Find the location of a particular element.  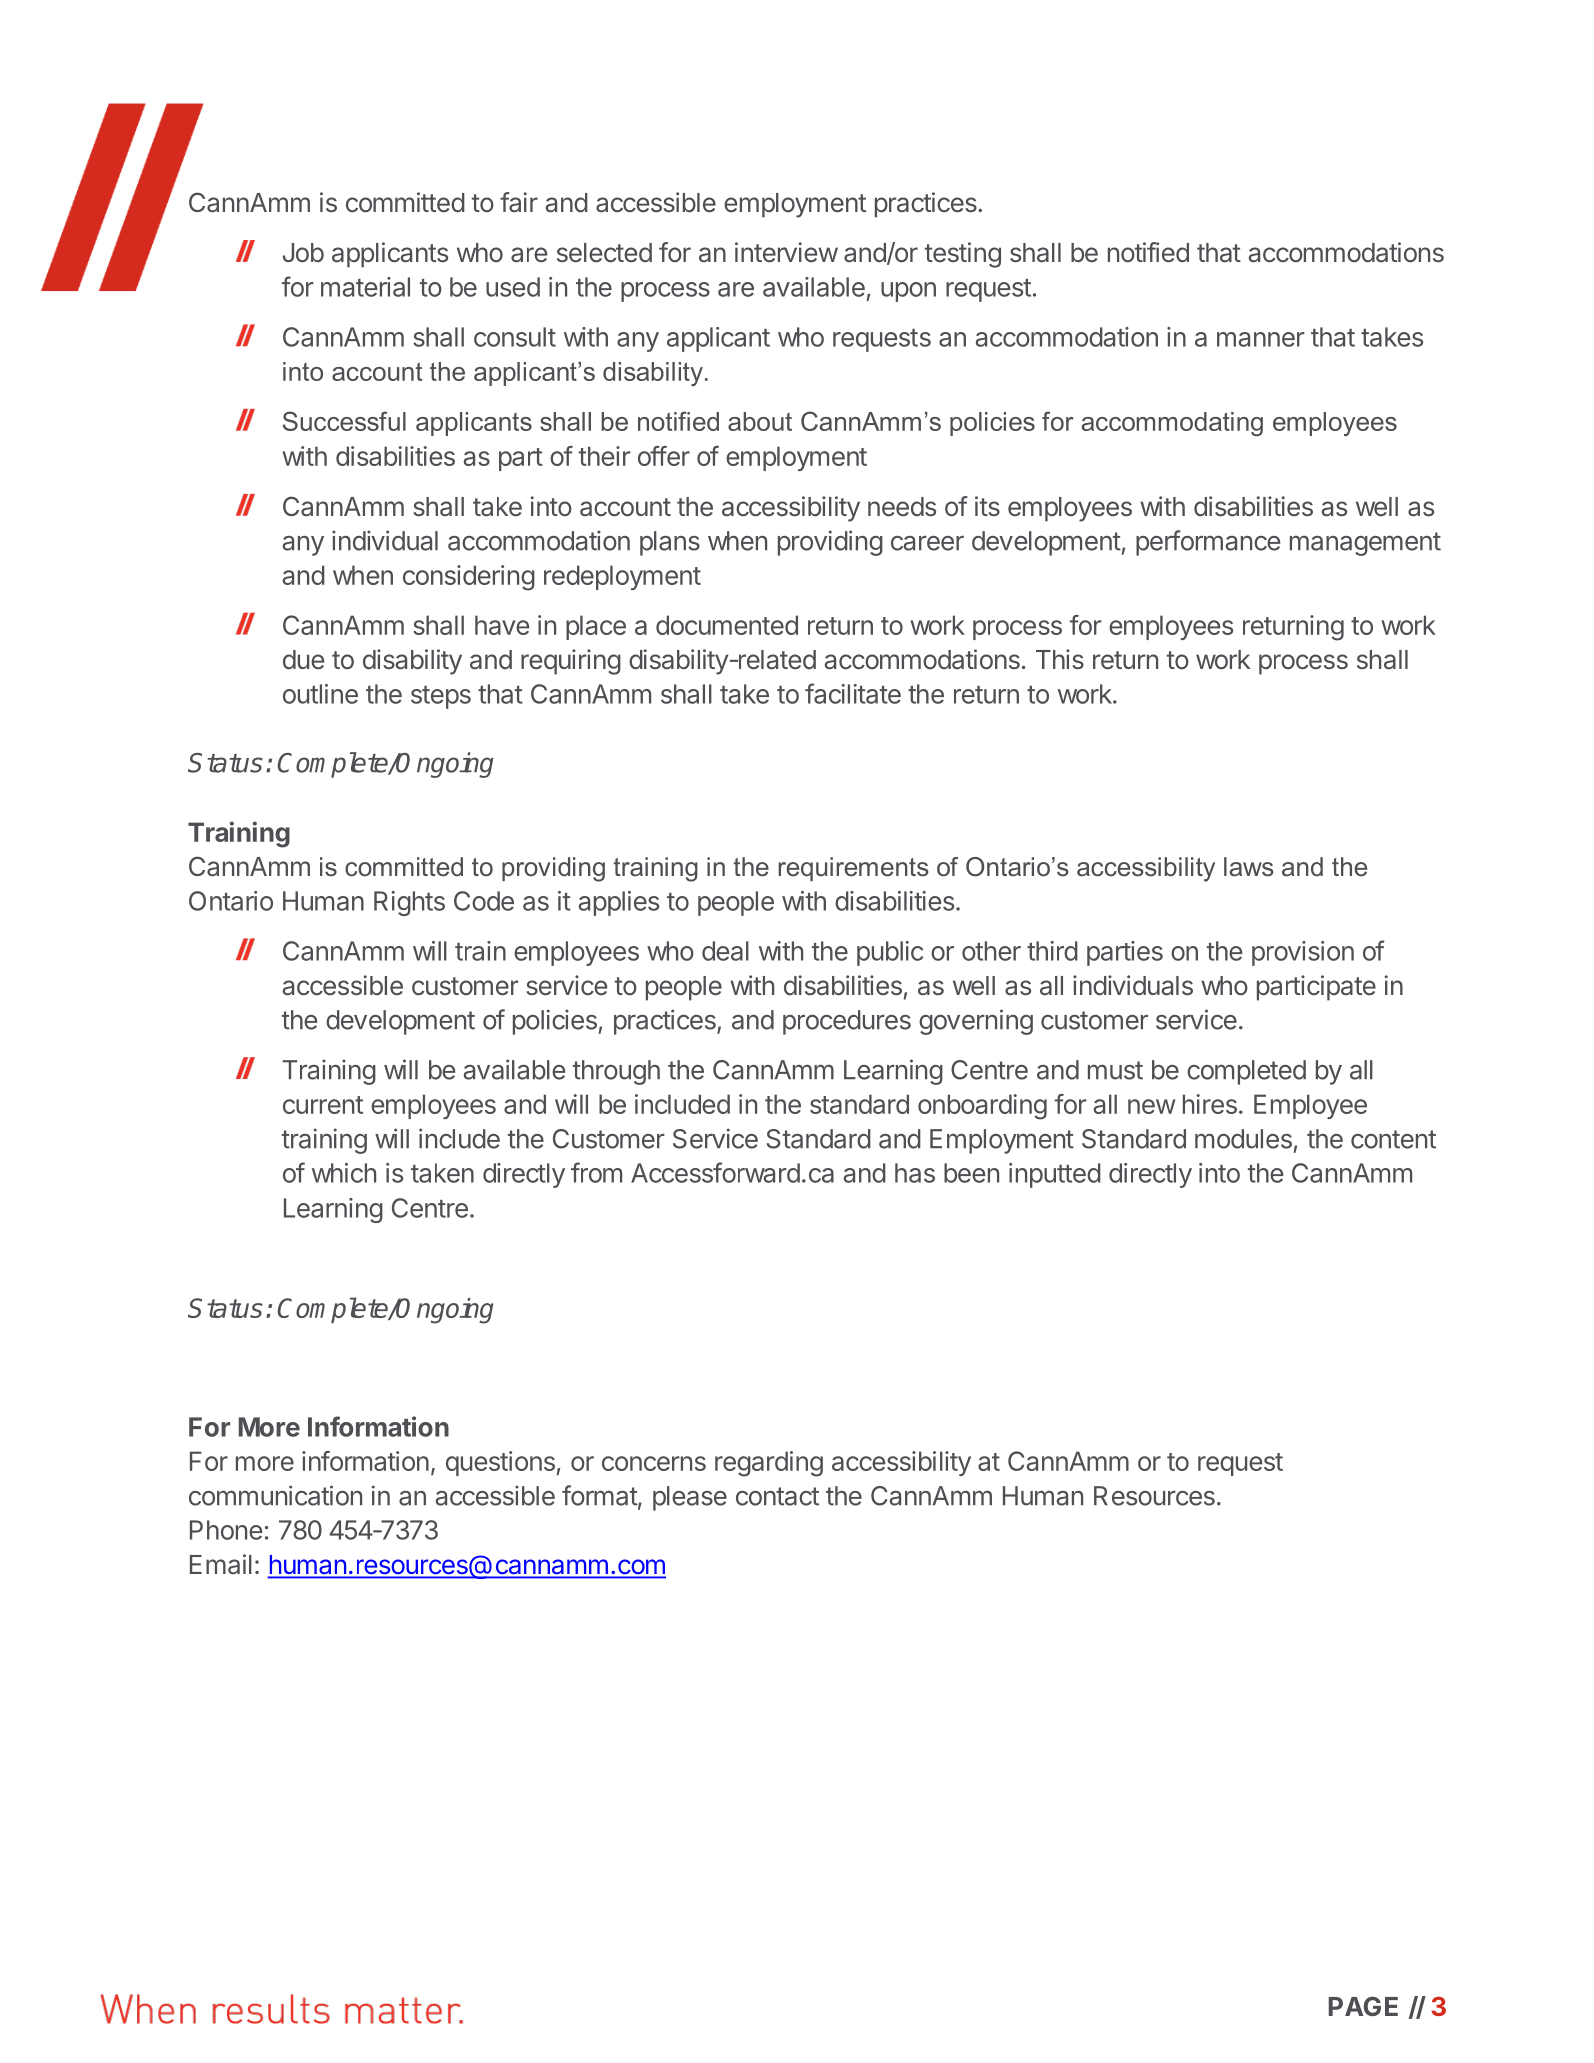

Email is located at coordinates (221, 1564).
